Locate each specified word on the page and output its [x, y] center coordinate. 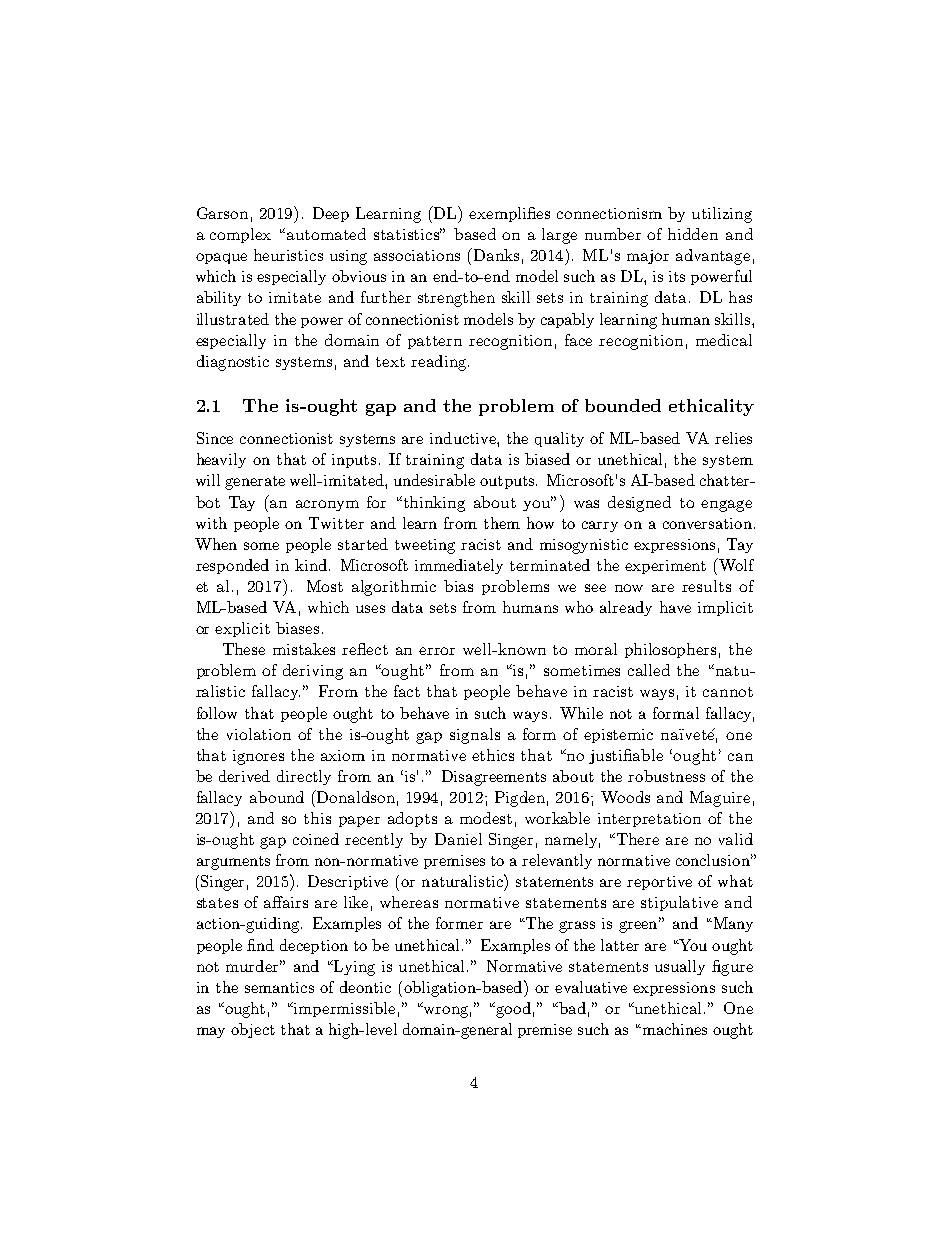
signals [475, 736]
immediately [459, 566]
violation [259, 734]
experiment [665, 567]
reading [440, 363]
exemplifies [509, 214]
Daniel [458, 839]
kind [311, 565]
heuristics [288, 255]
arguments [233, 863]
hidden [693, 234]
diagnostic [233, 363]
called [649, 670]
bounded [623, 405]
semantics [279, 987]
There [636, 839]
